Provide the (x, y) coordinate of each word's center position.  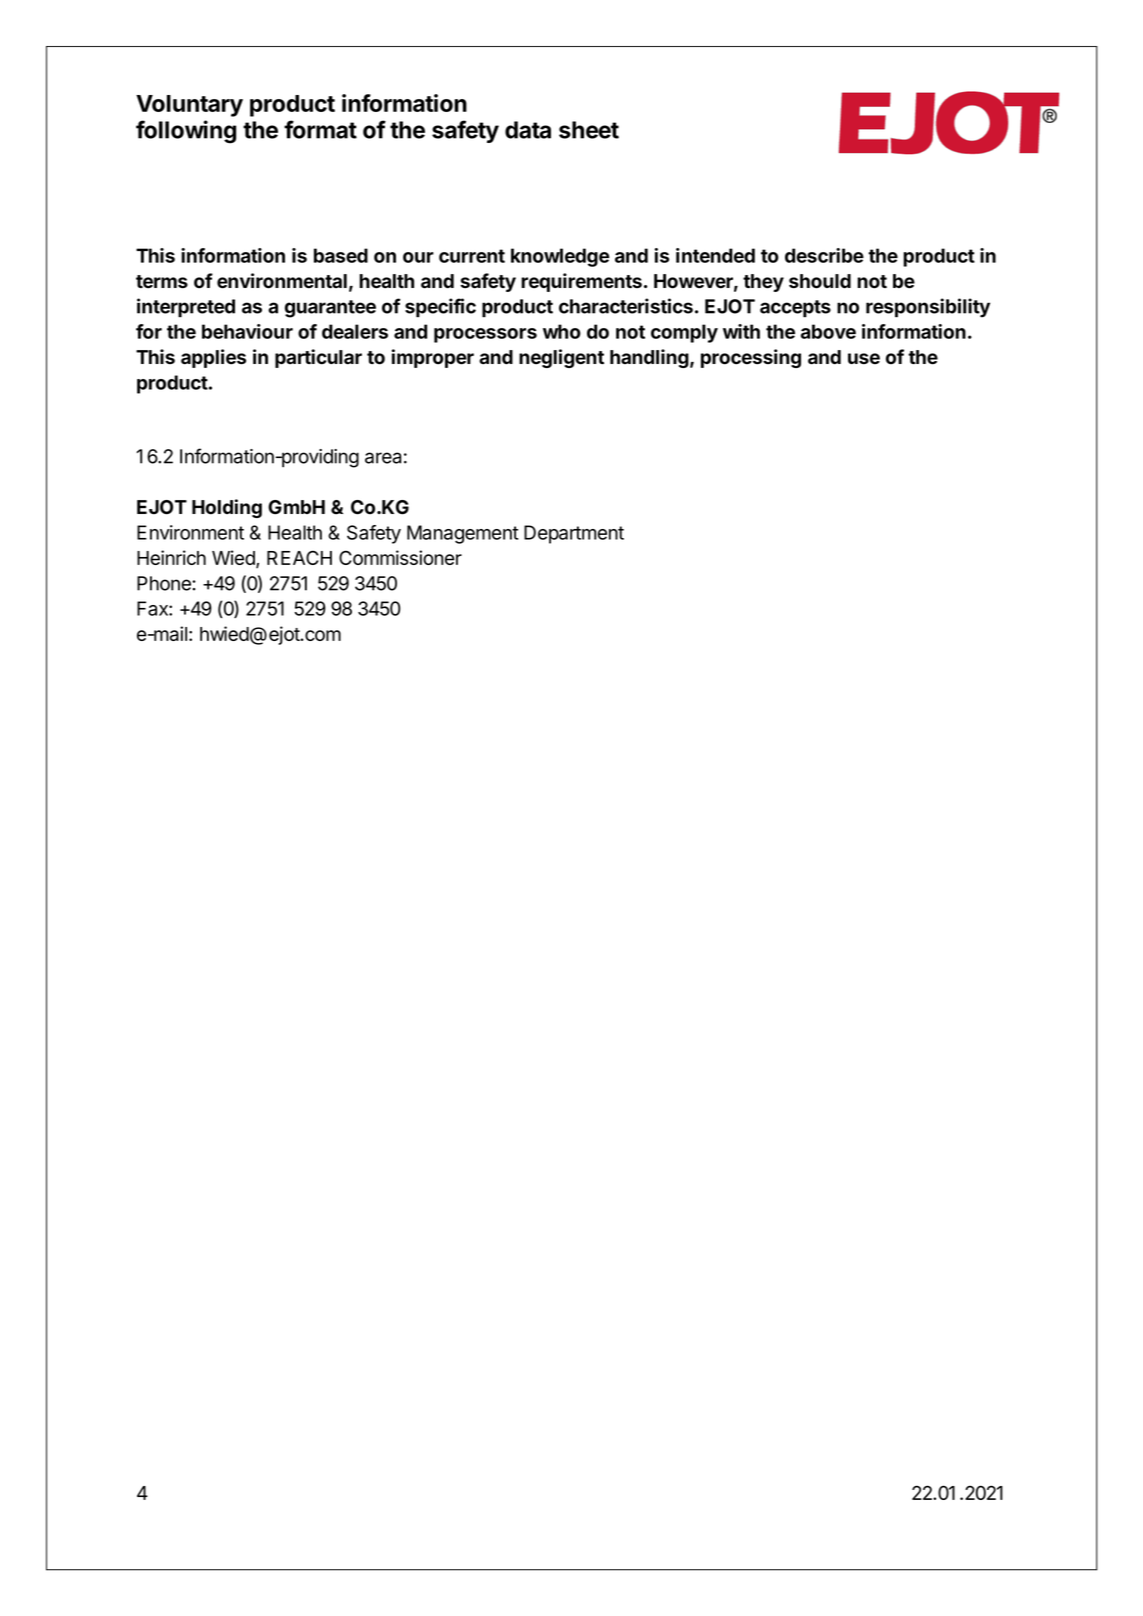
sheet (589, 130)
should (820, 281)
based (341, 255)
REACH (299, 557)
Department (574, 534)
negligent (561, 358)
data (528, 130)
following (186, 132)
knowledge (560, 257)
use (864, 359)
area (383, 458)
